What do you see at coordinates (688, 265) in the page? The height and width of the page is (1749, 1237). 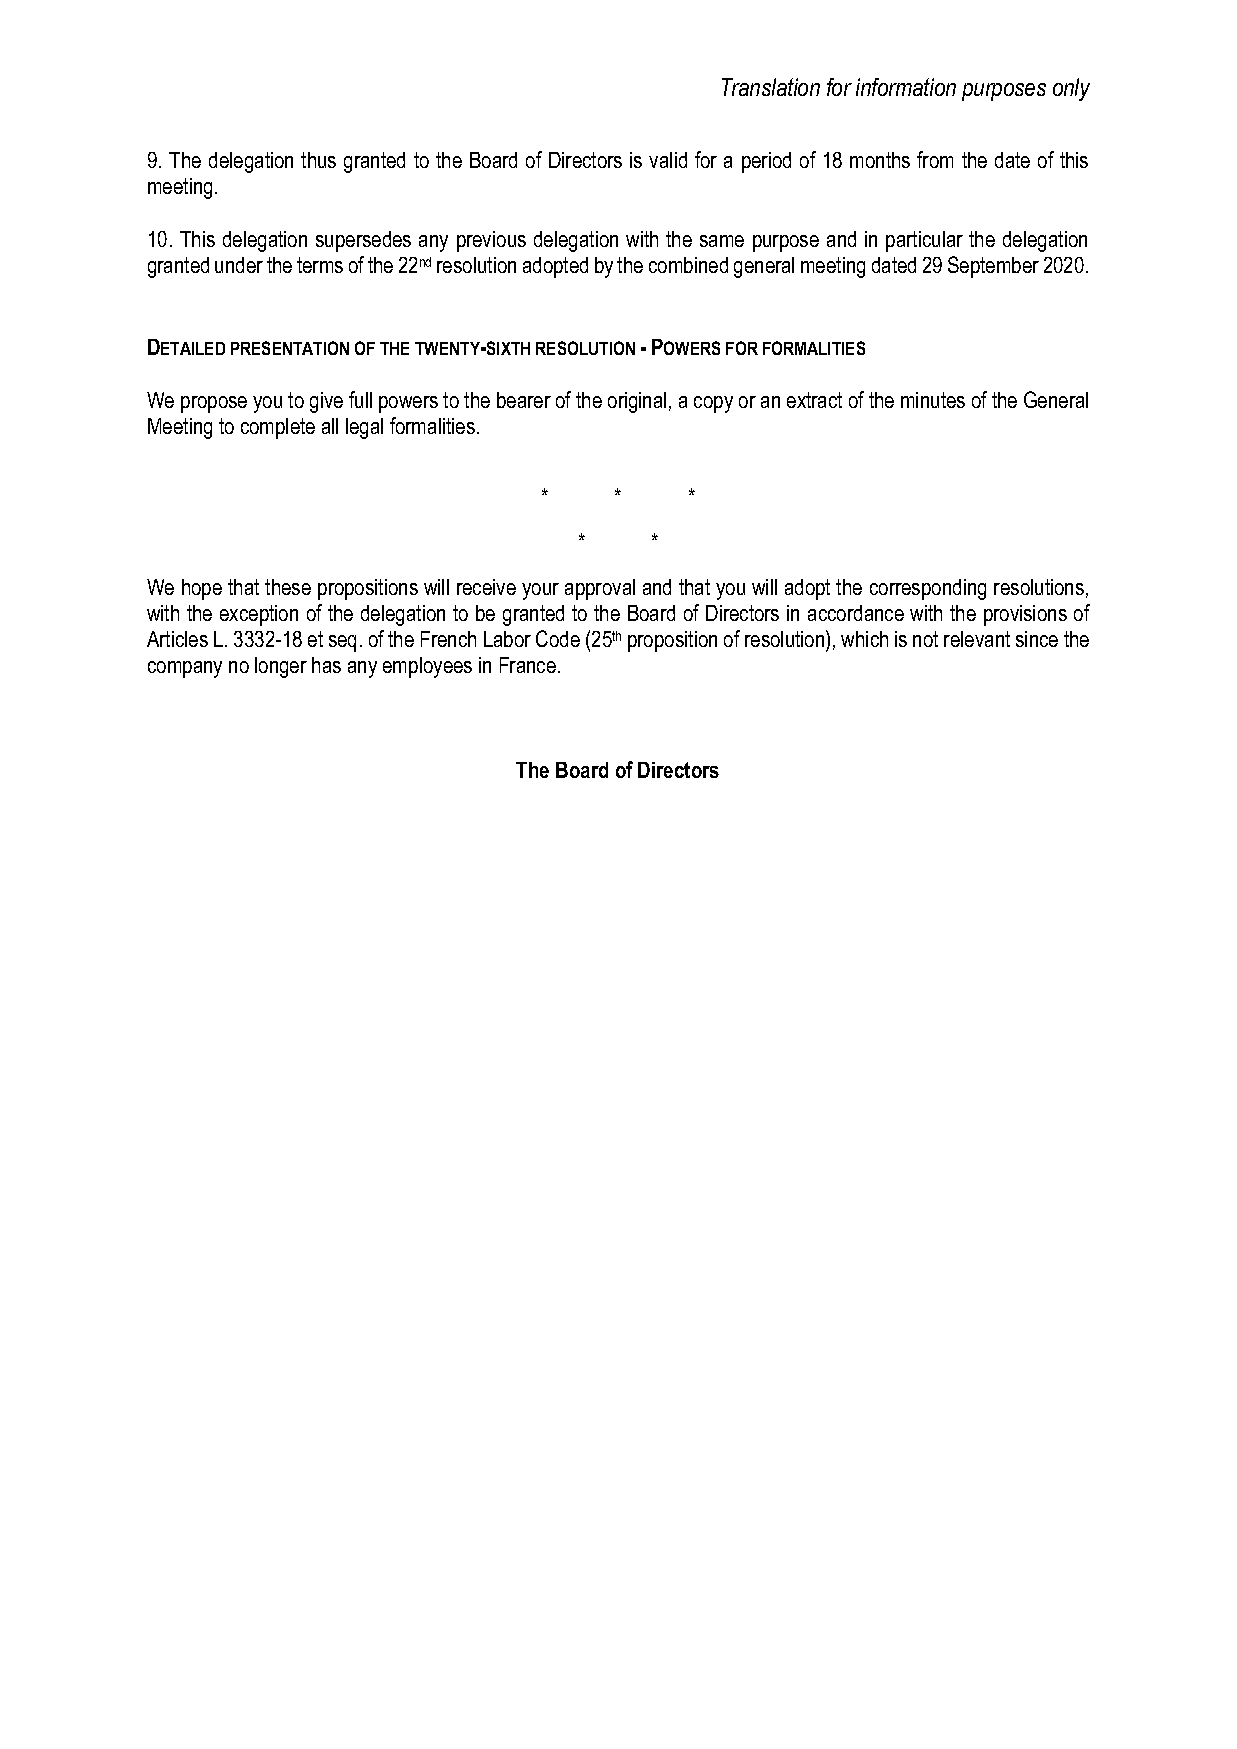 I see `combined` at bounding box center [688, 265].
